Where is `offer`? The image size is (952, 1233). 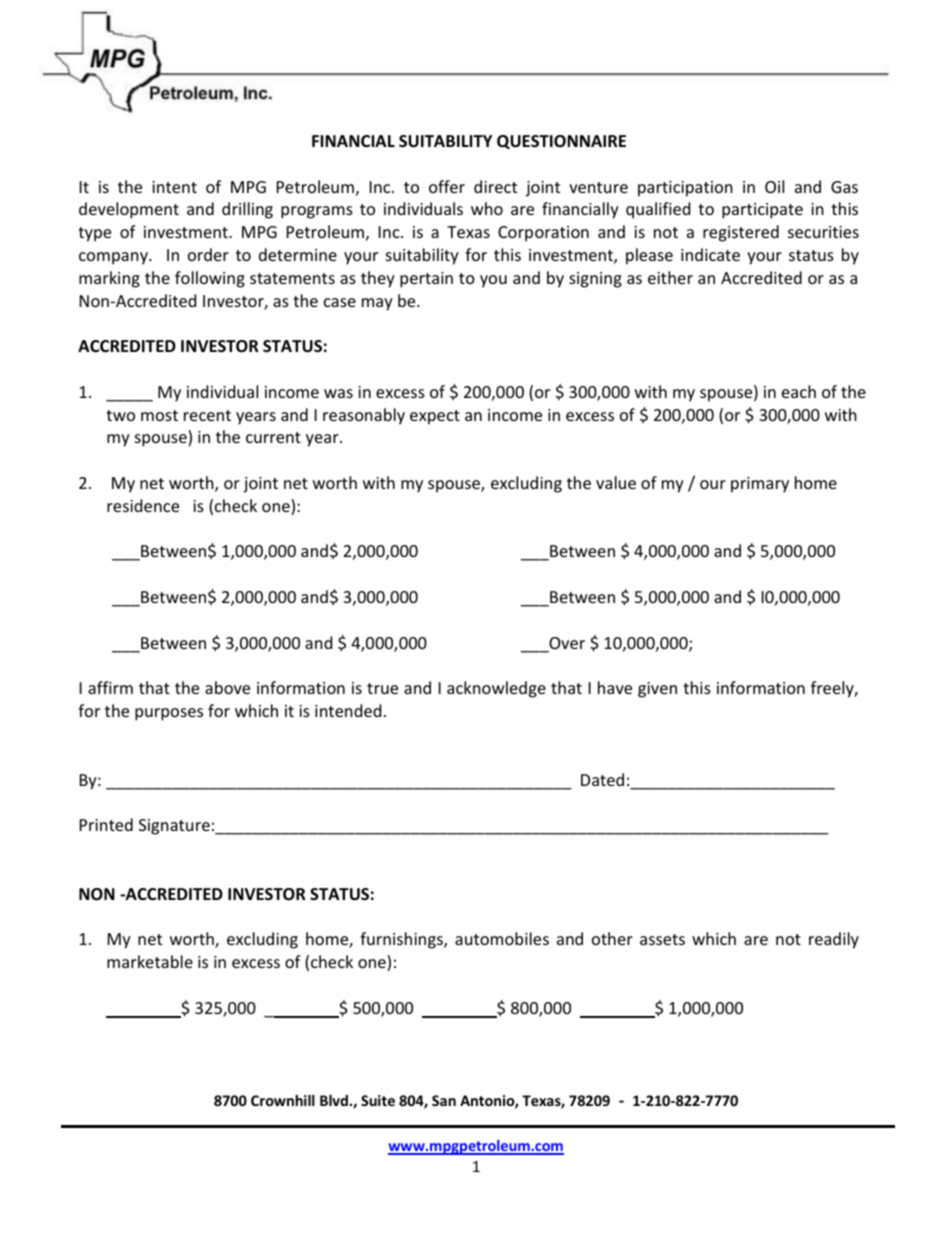 offer is located at coordinates (447, 186).
